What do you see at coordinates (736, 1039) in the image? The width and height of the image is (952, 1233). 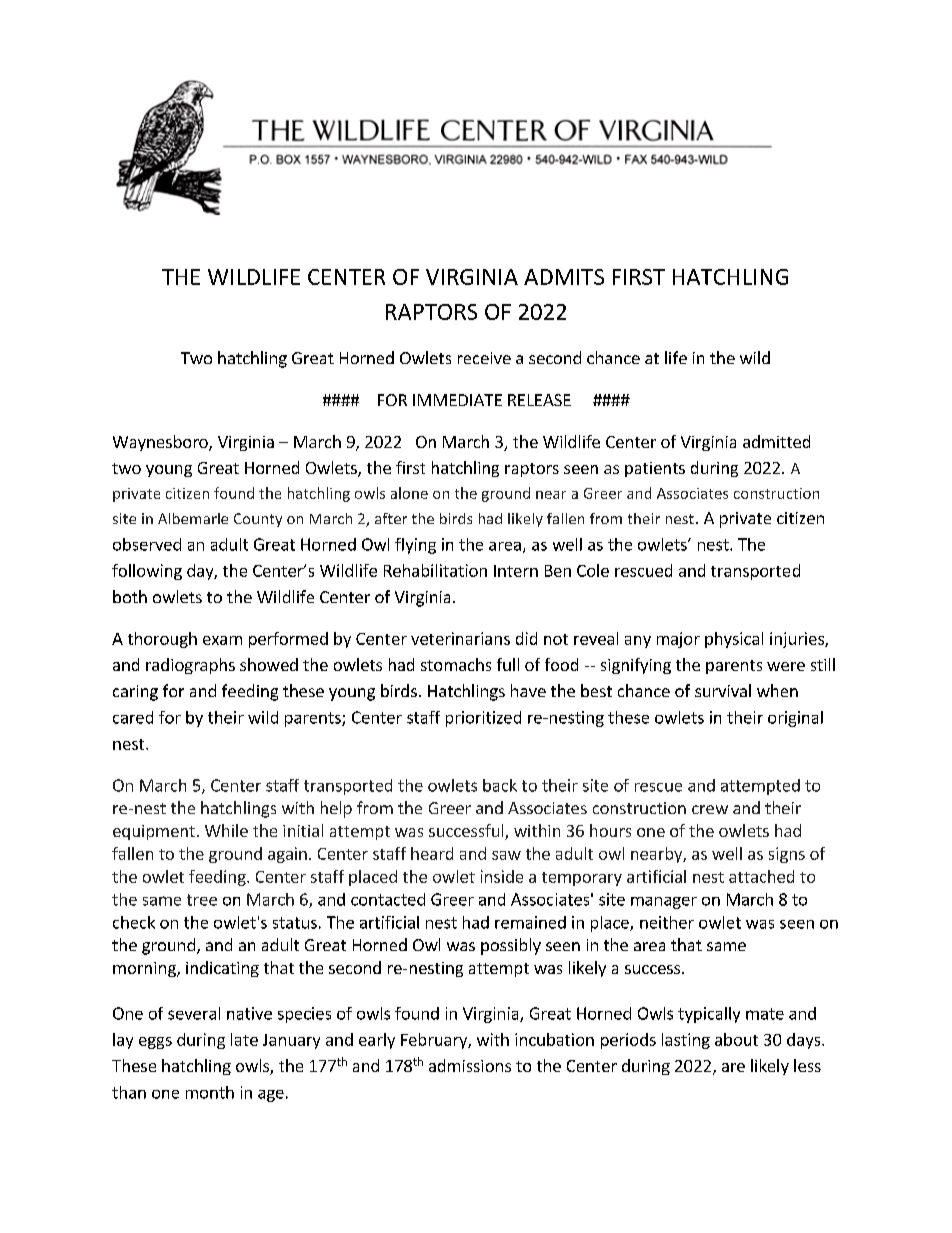 I see `about` at bounding box center [736, 1039].
